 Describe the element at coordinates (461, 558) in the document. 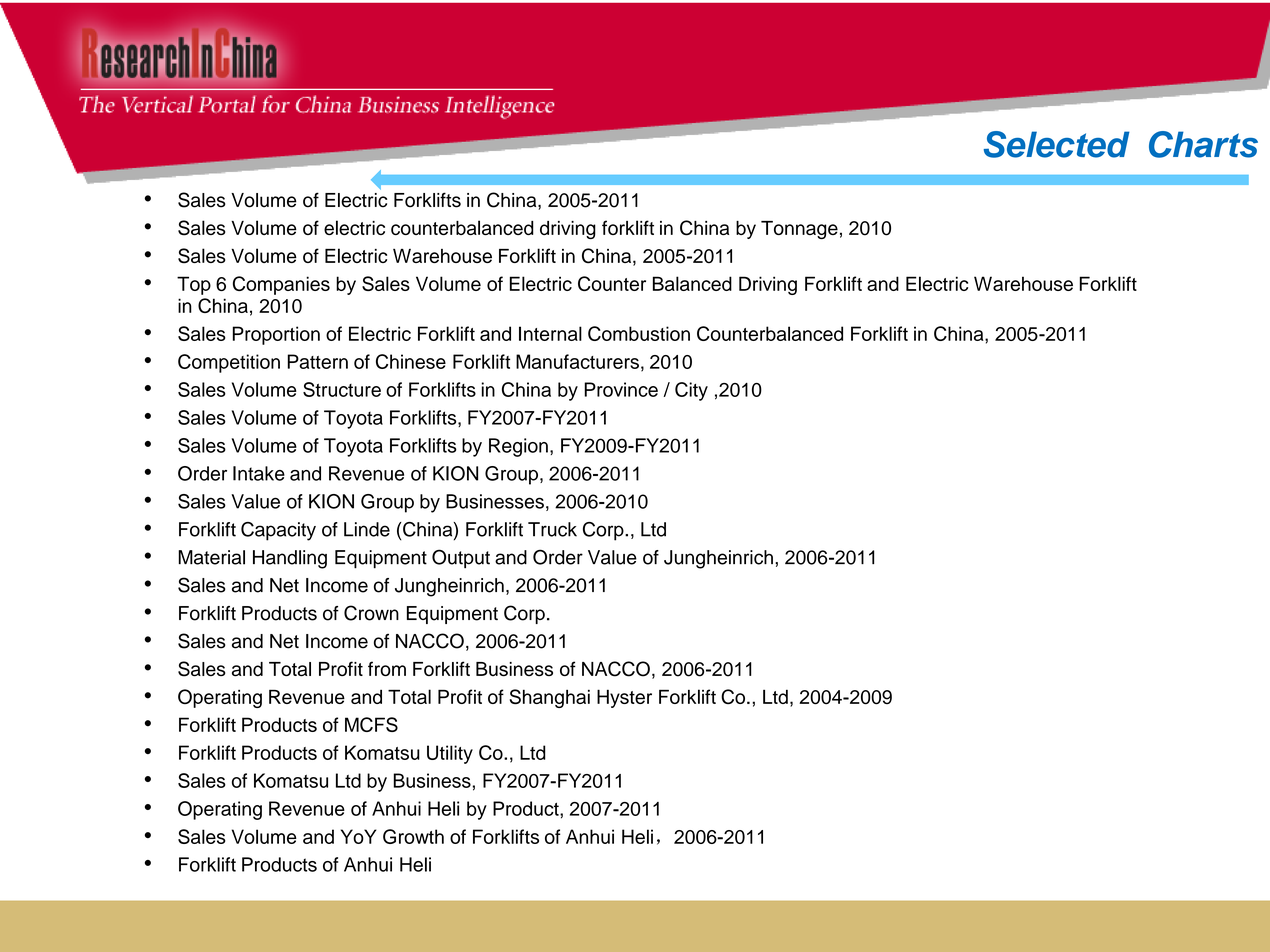

I see `Output` at that location.
